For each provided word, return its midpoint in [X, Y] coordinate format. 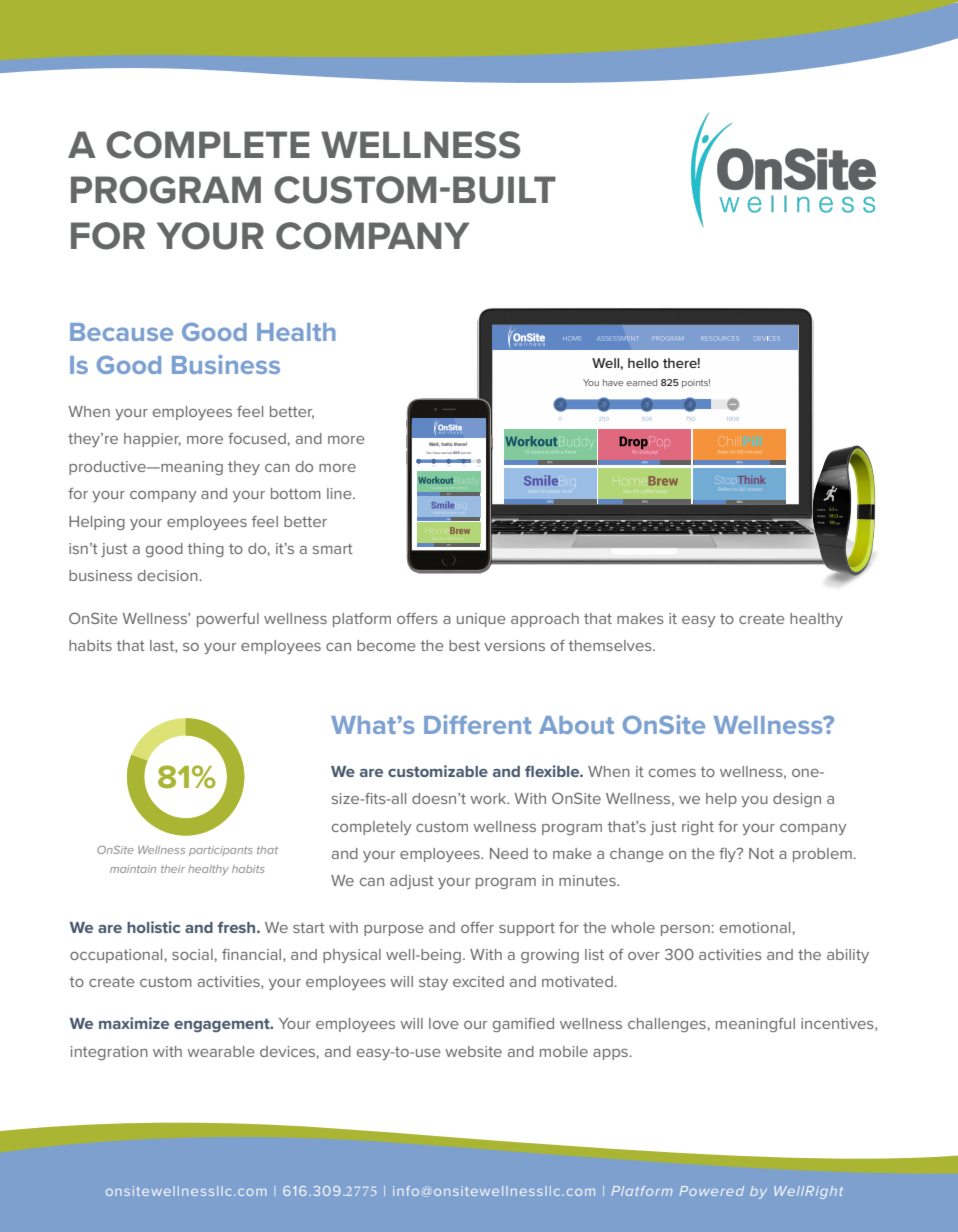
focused [257, 438]
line [340, 493]
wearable [221, 1051]
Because [121, 332]
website [473, 1051]
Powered [711, 1191]
